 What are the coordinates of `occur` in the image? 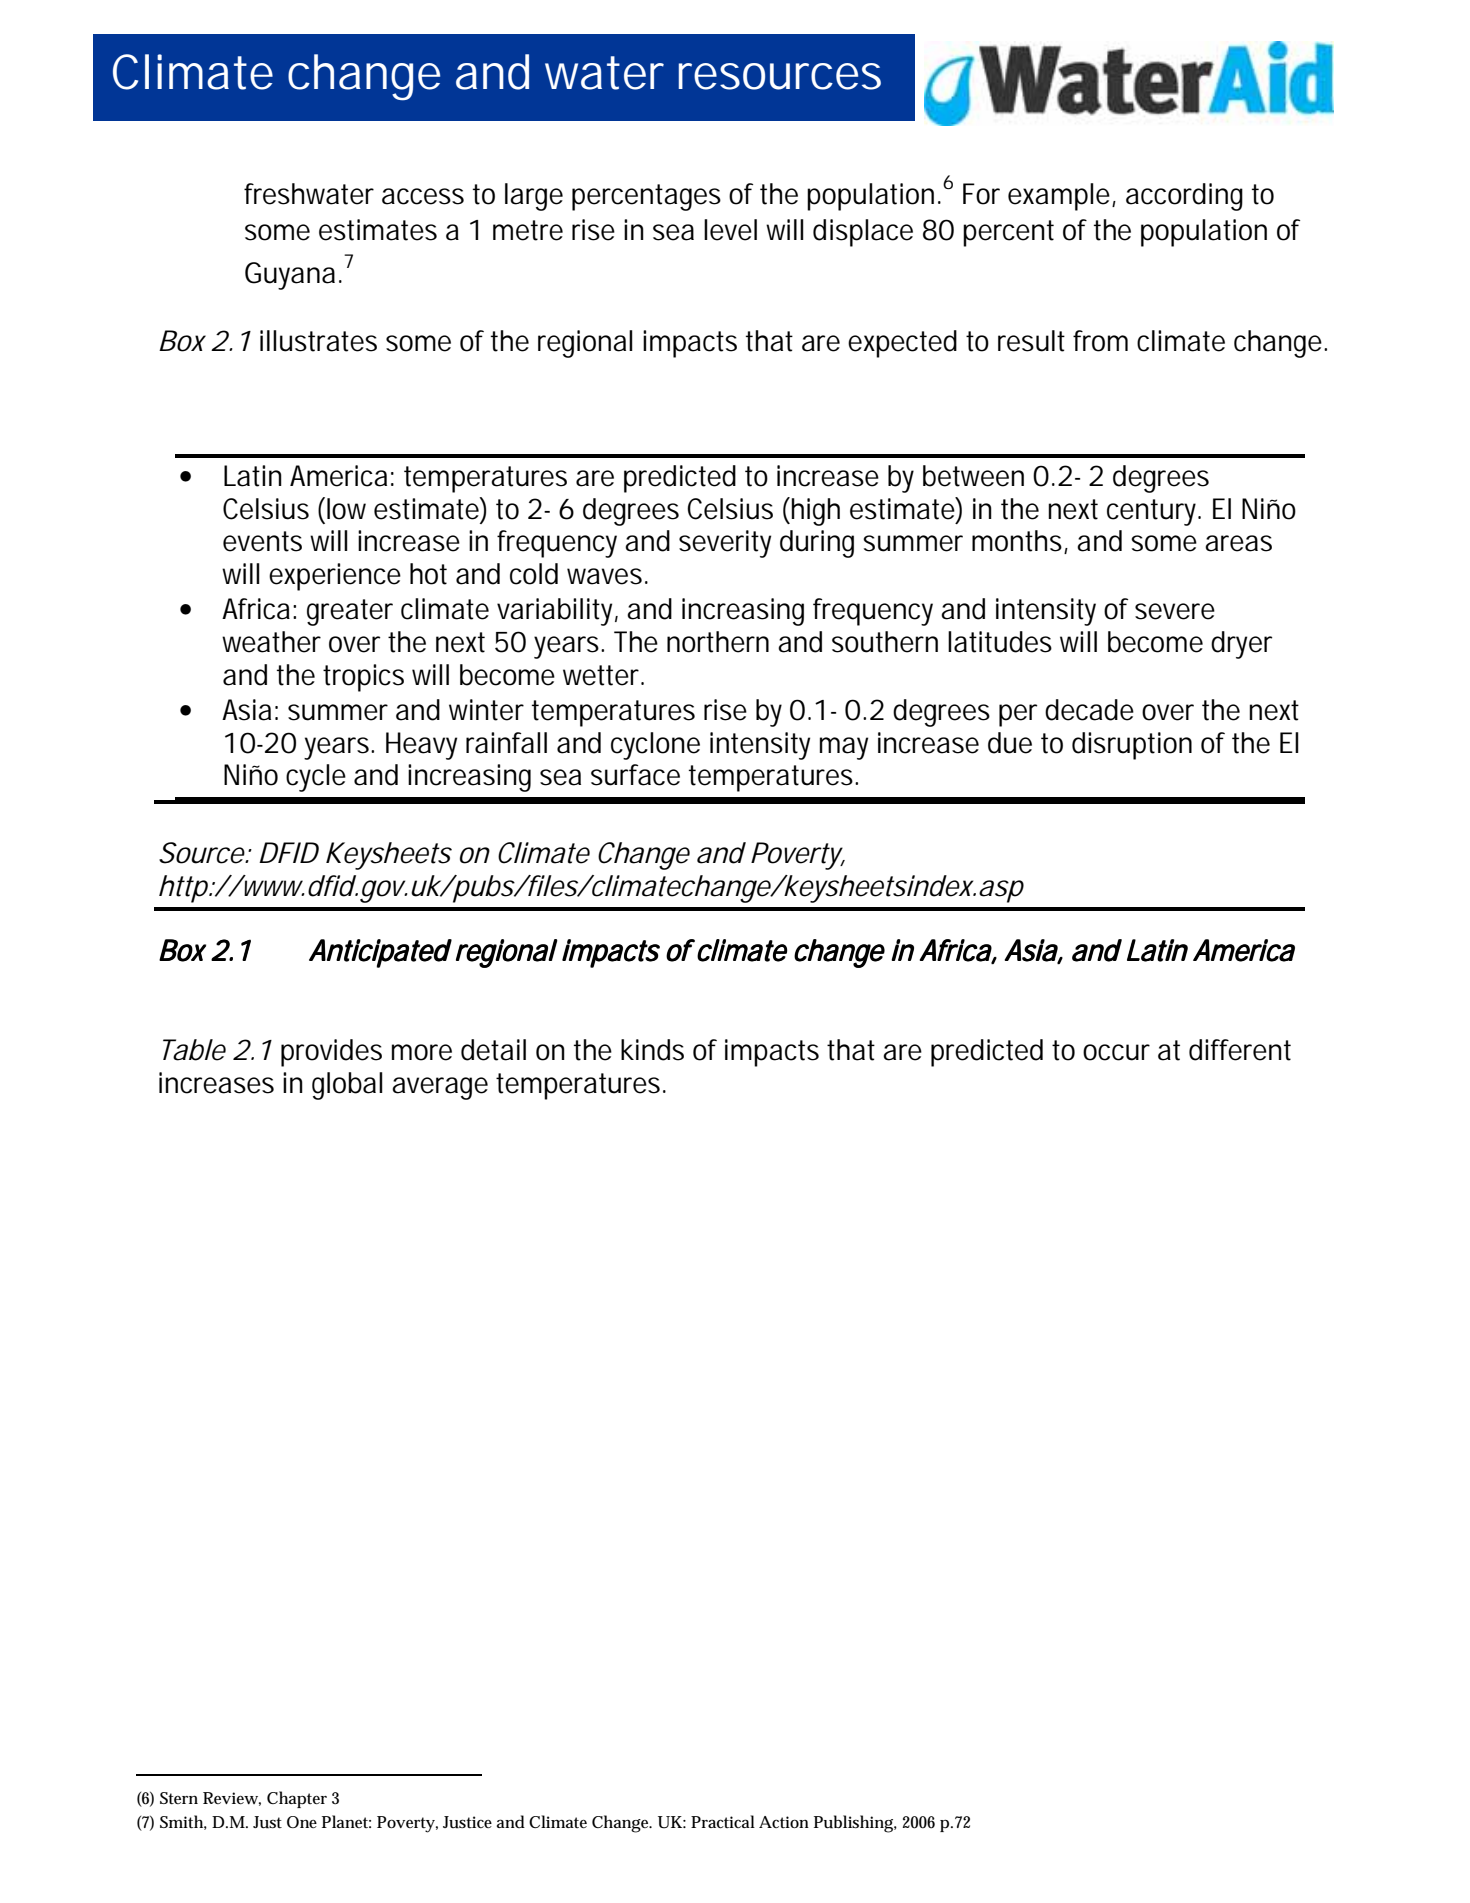 It's located at (1116, 1052).
